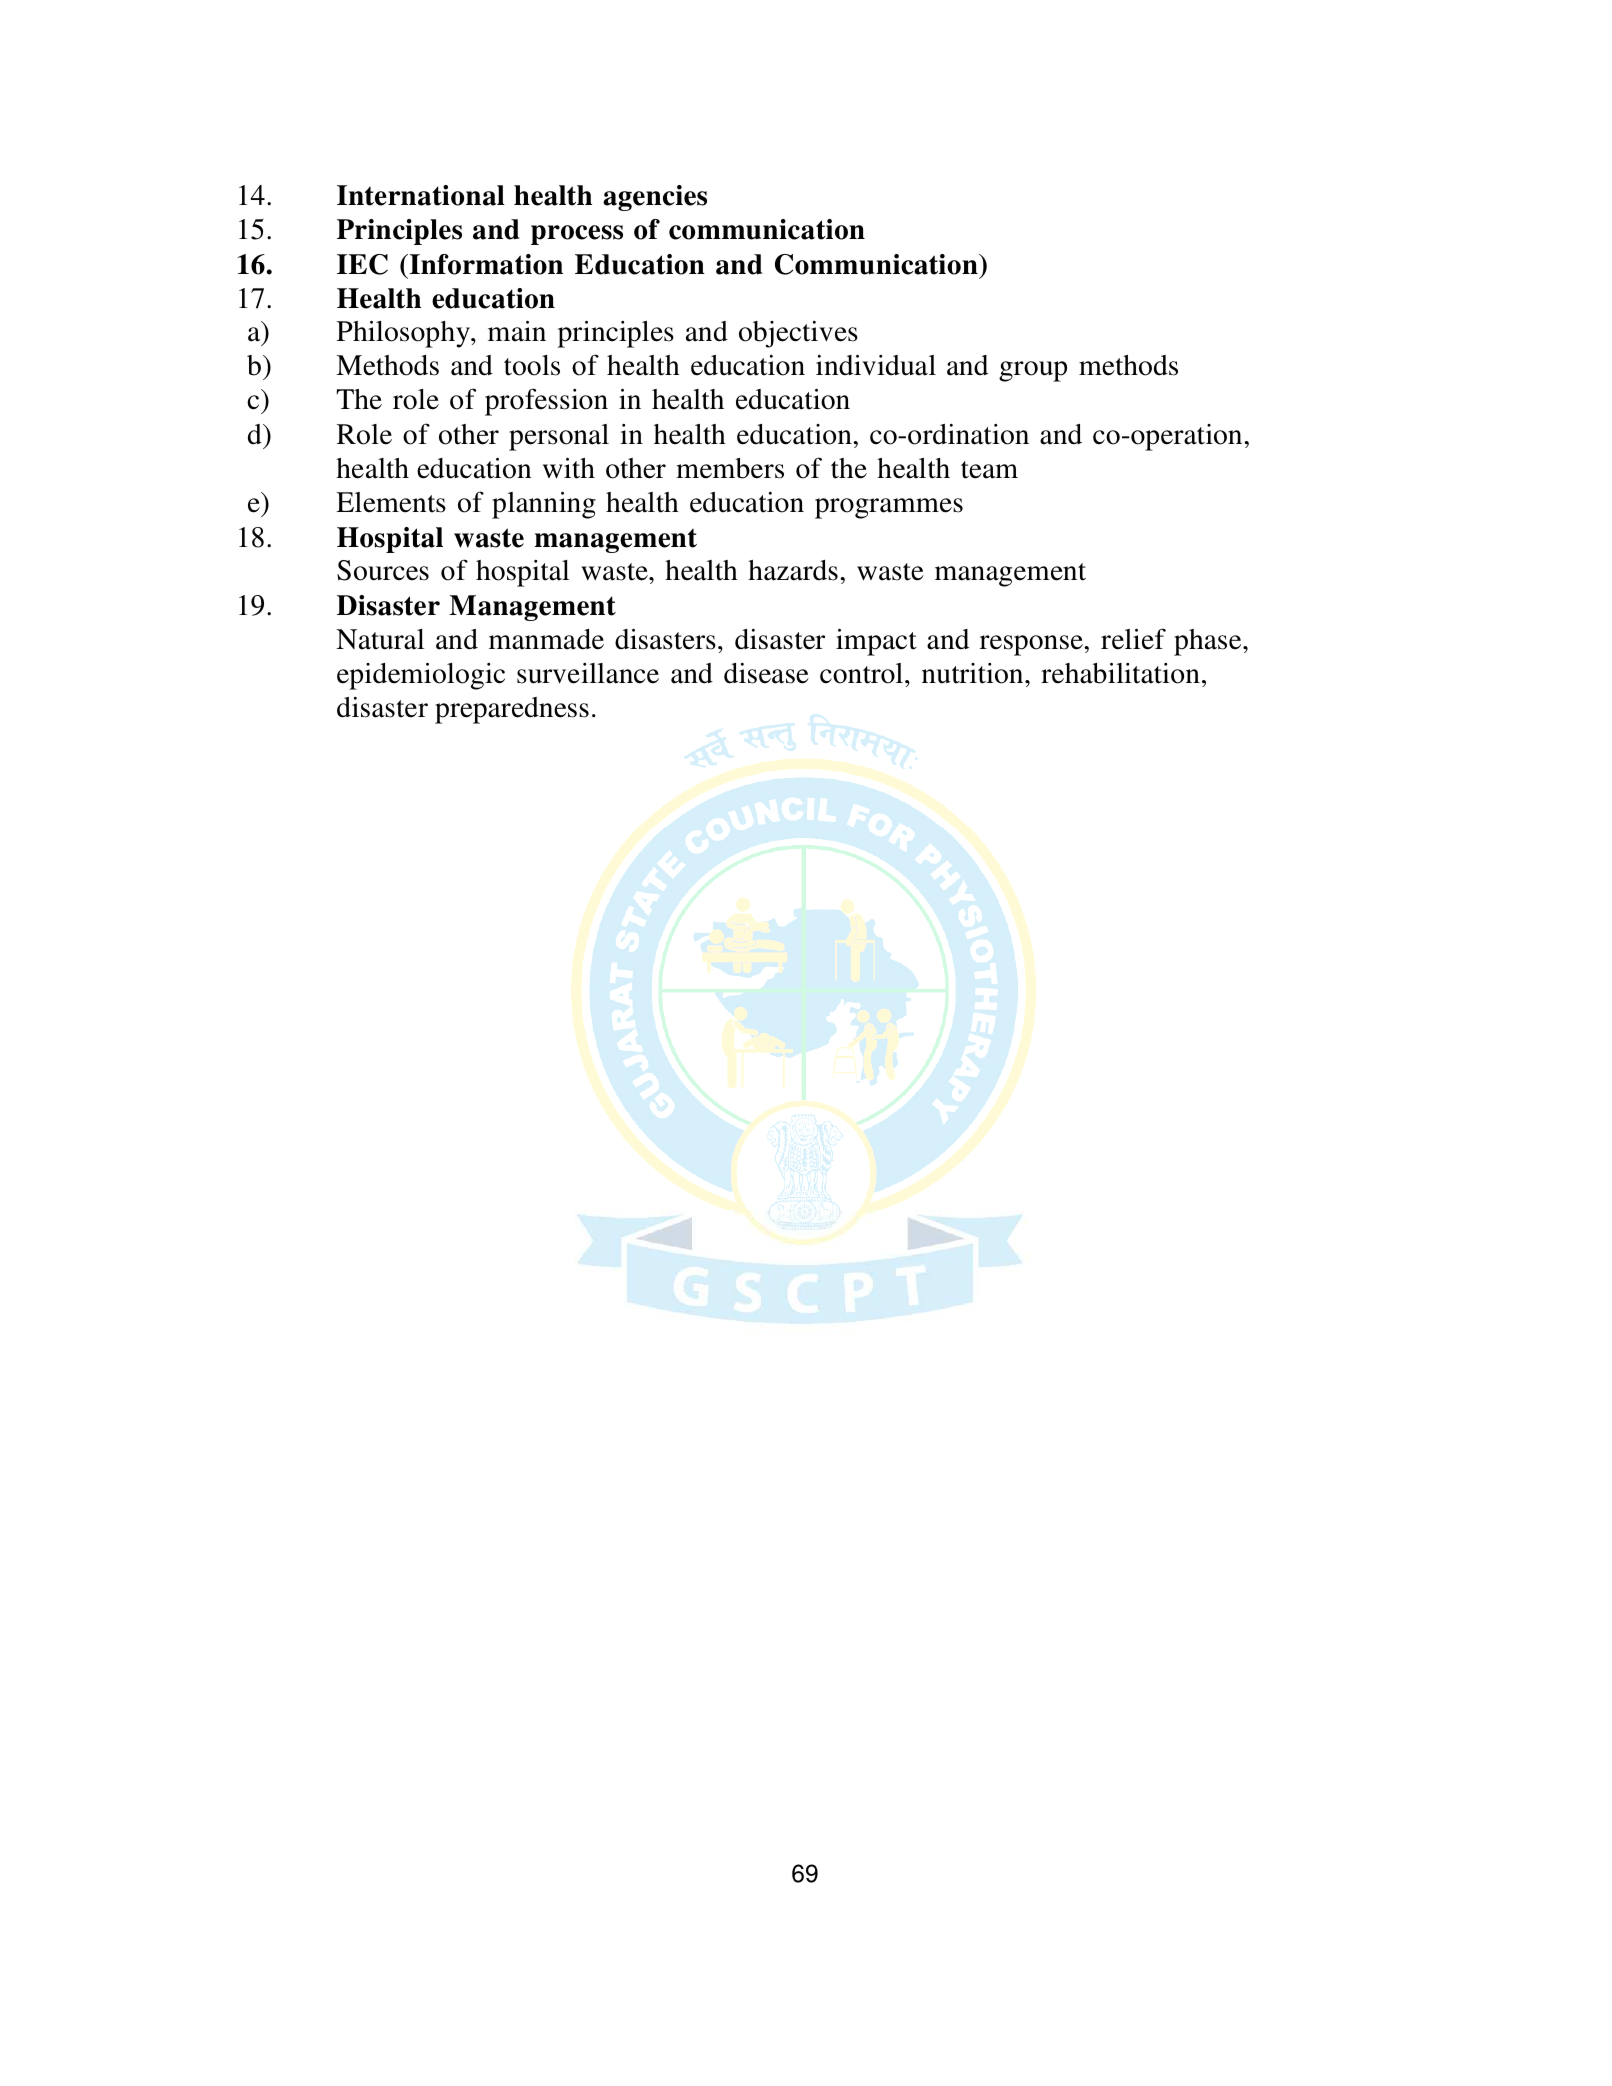 The width and height of the screenshot is (1612, 2086). Describe the element at coordinates (876, 365) in the screenshot. I see `individual` at that location.
